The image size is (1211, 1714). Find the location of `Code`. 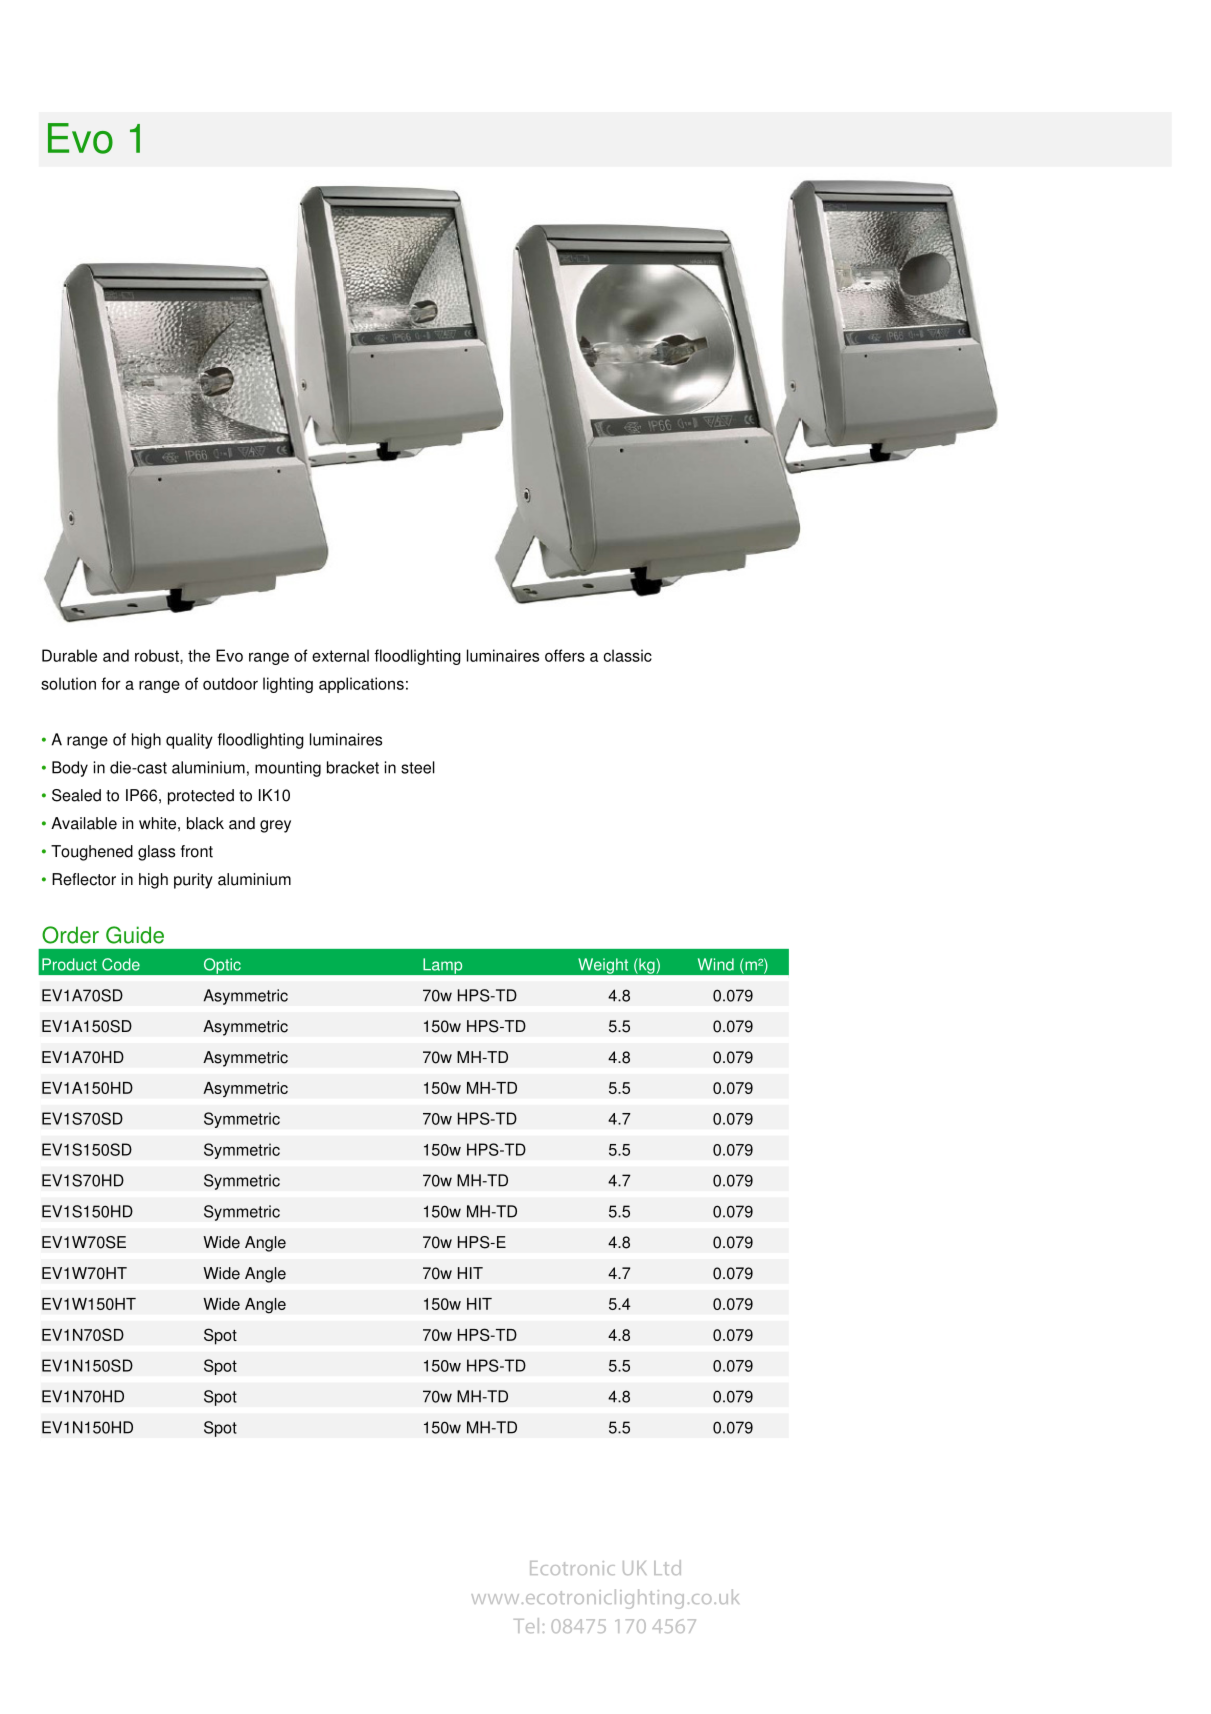

Code is located at coordinates (121, 964).
